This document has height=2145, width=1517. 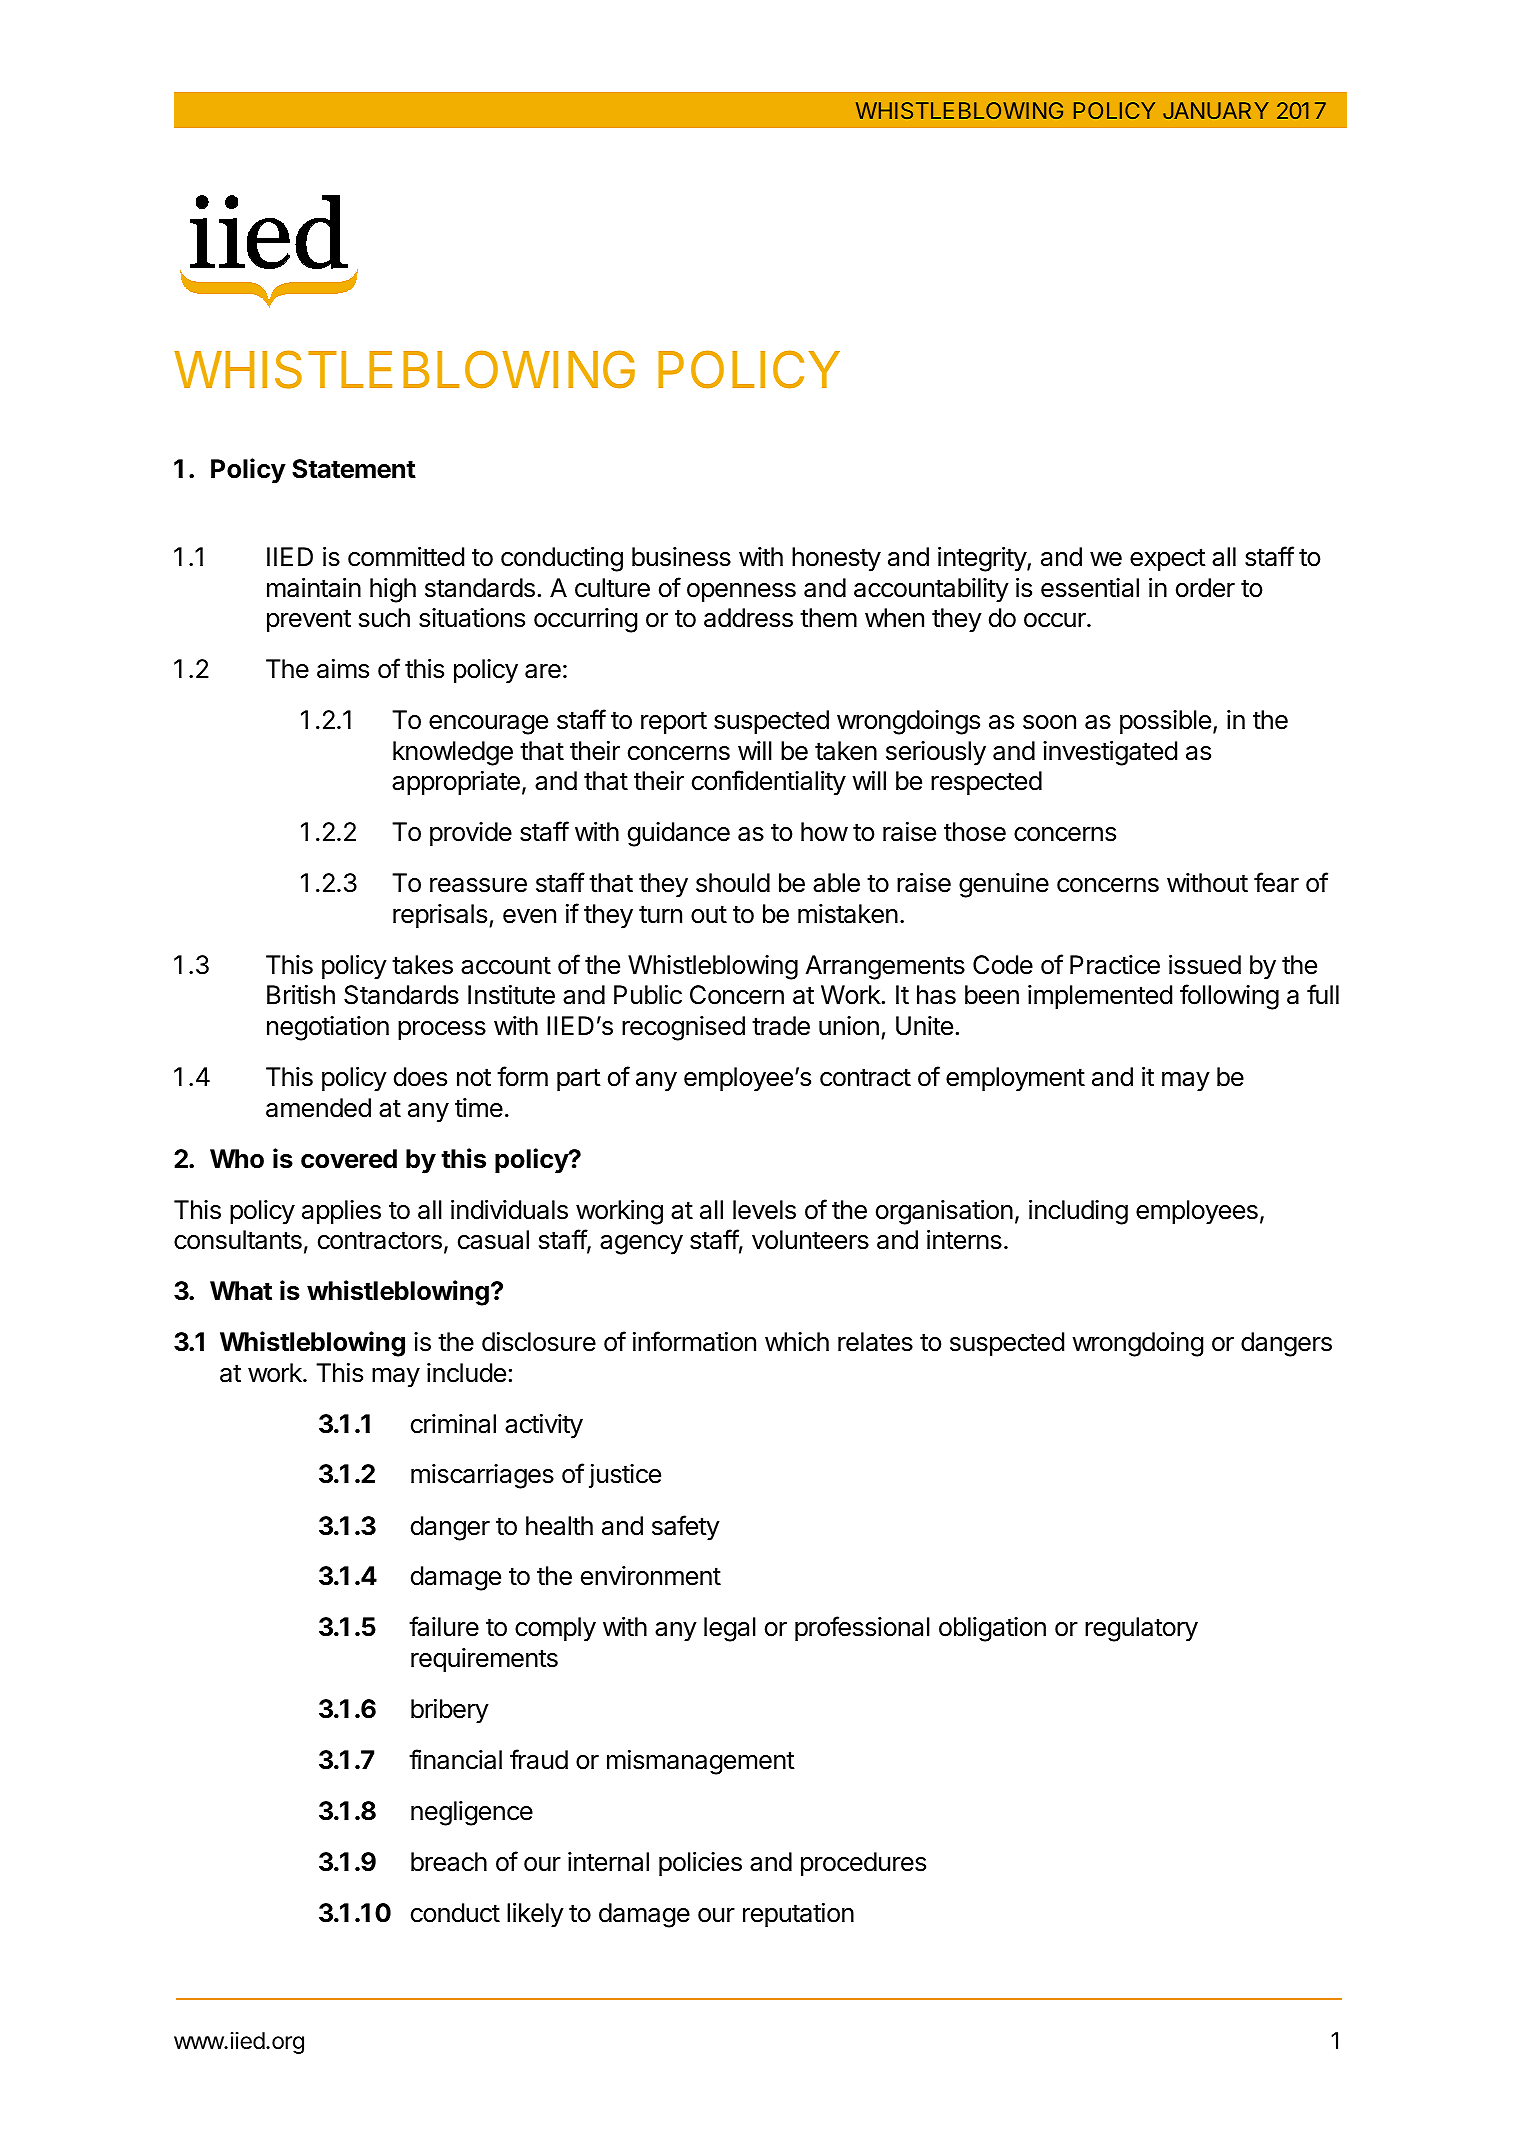 I want to click on expect, so click(x=1168, y=560).
